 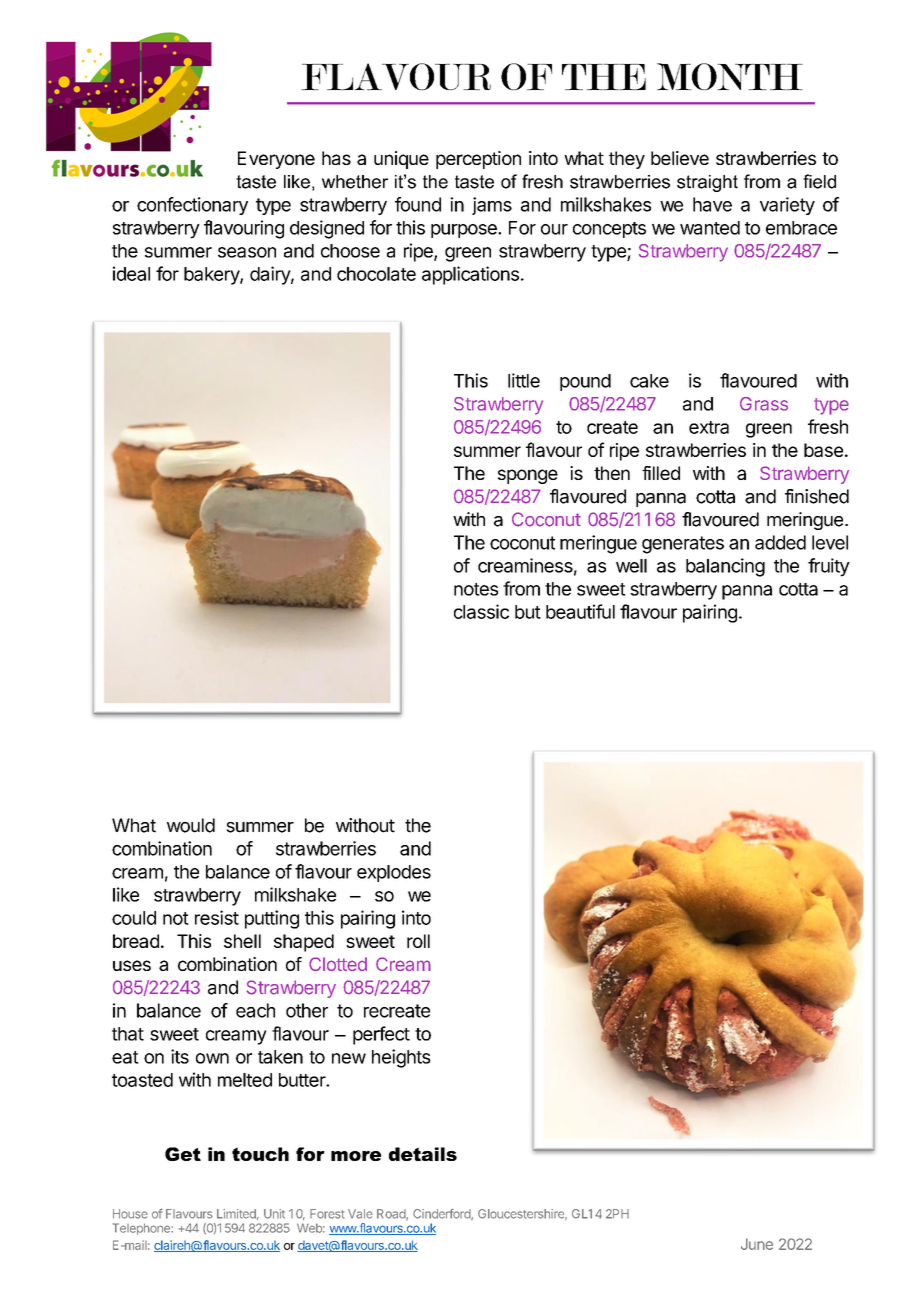 What do you see at coordinates (418, 941) in the screenshot?
I see `roll` at bounding box center [418, 941].
